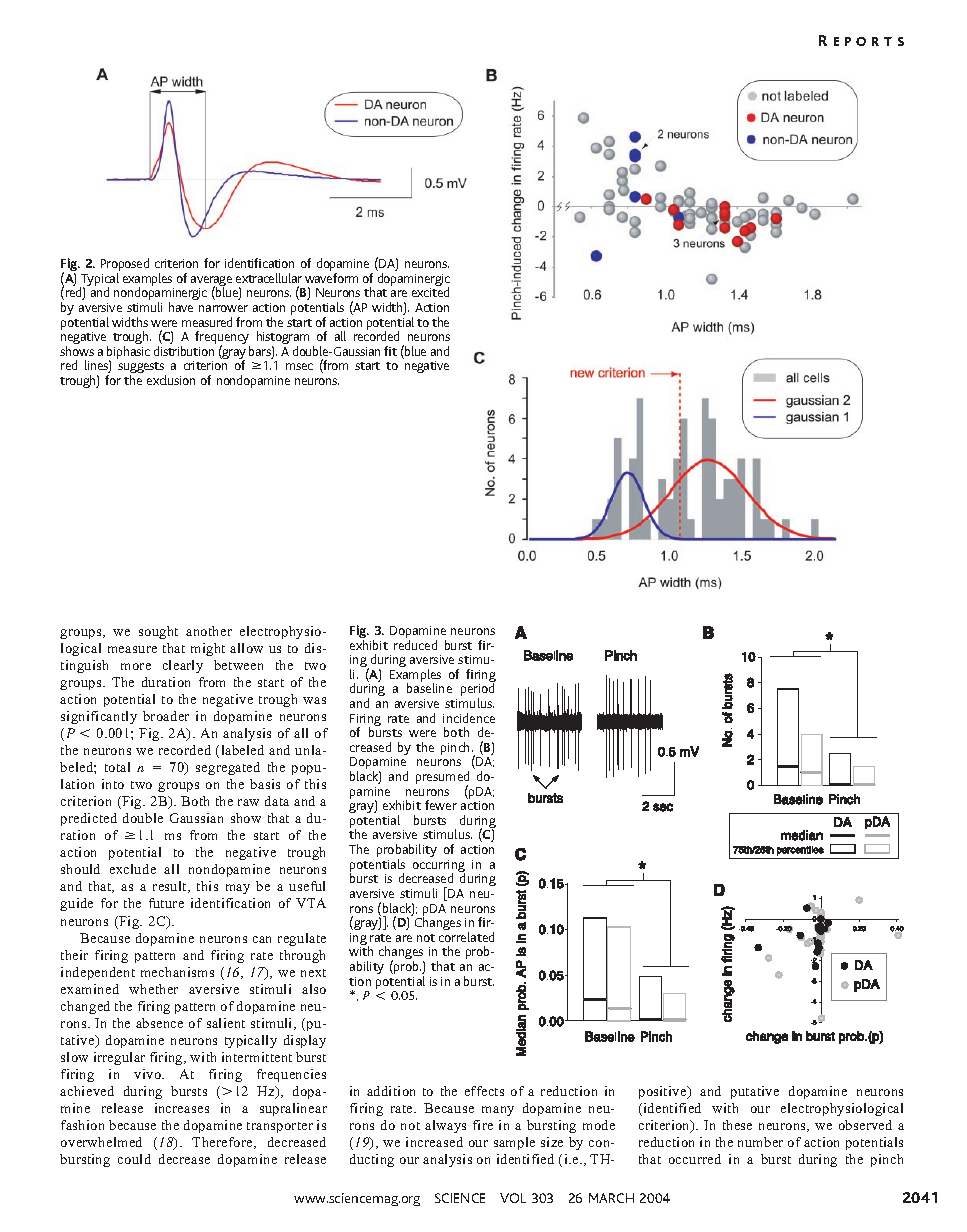 The image size is (967, 1232). Describe the element at coordinates (430, 292) in the screenshot. I see `excited` at that location.
